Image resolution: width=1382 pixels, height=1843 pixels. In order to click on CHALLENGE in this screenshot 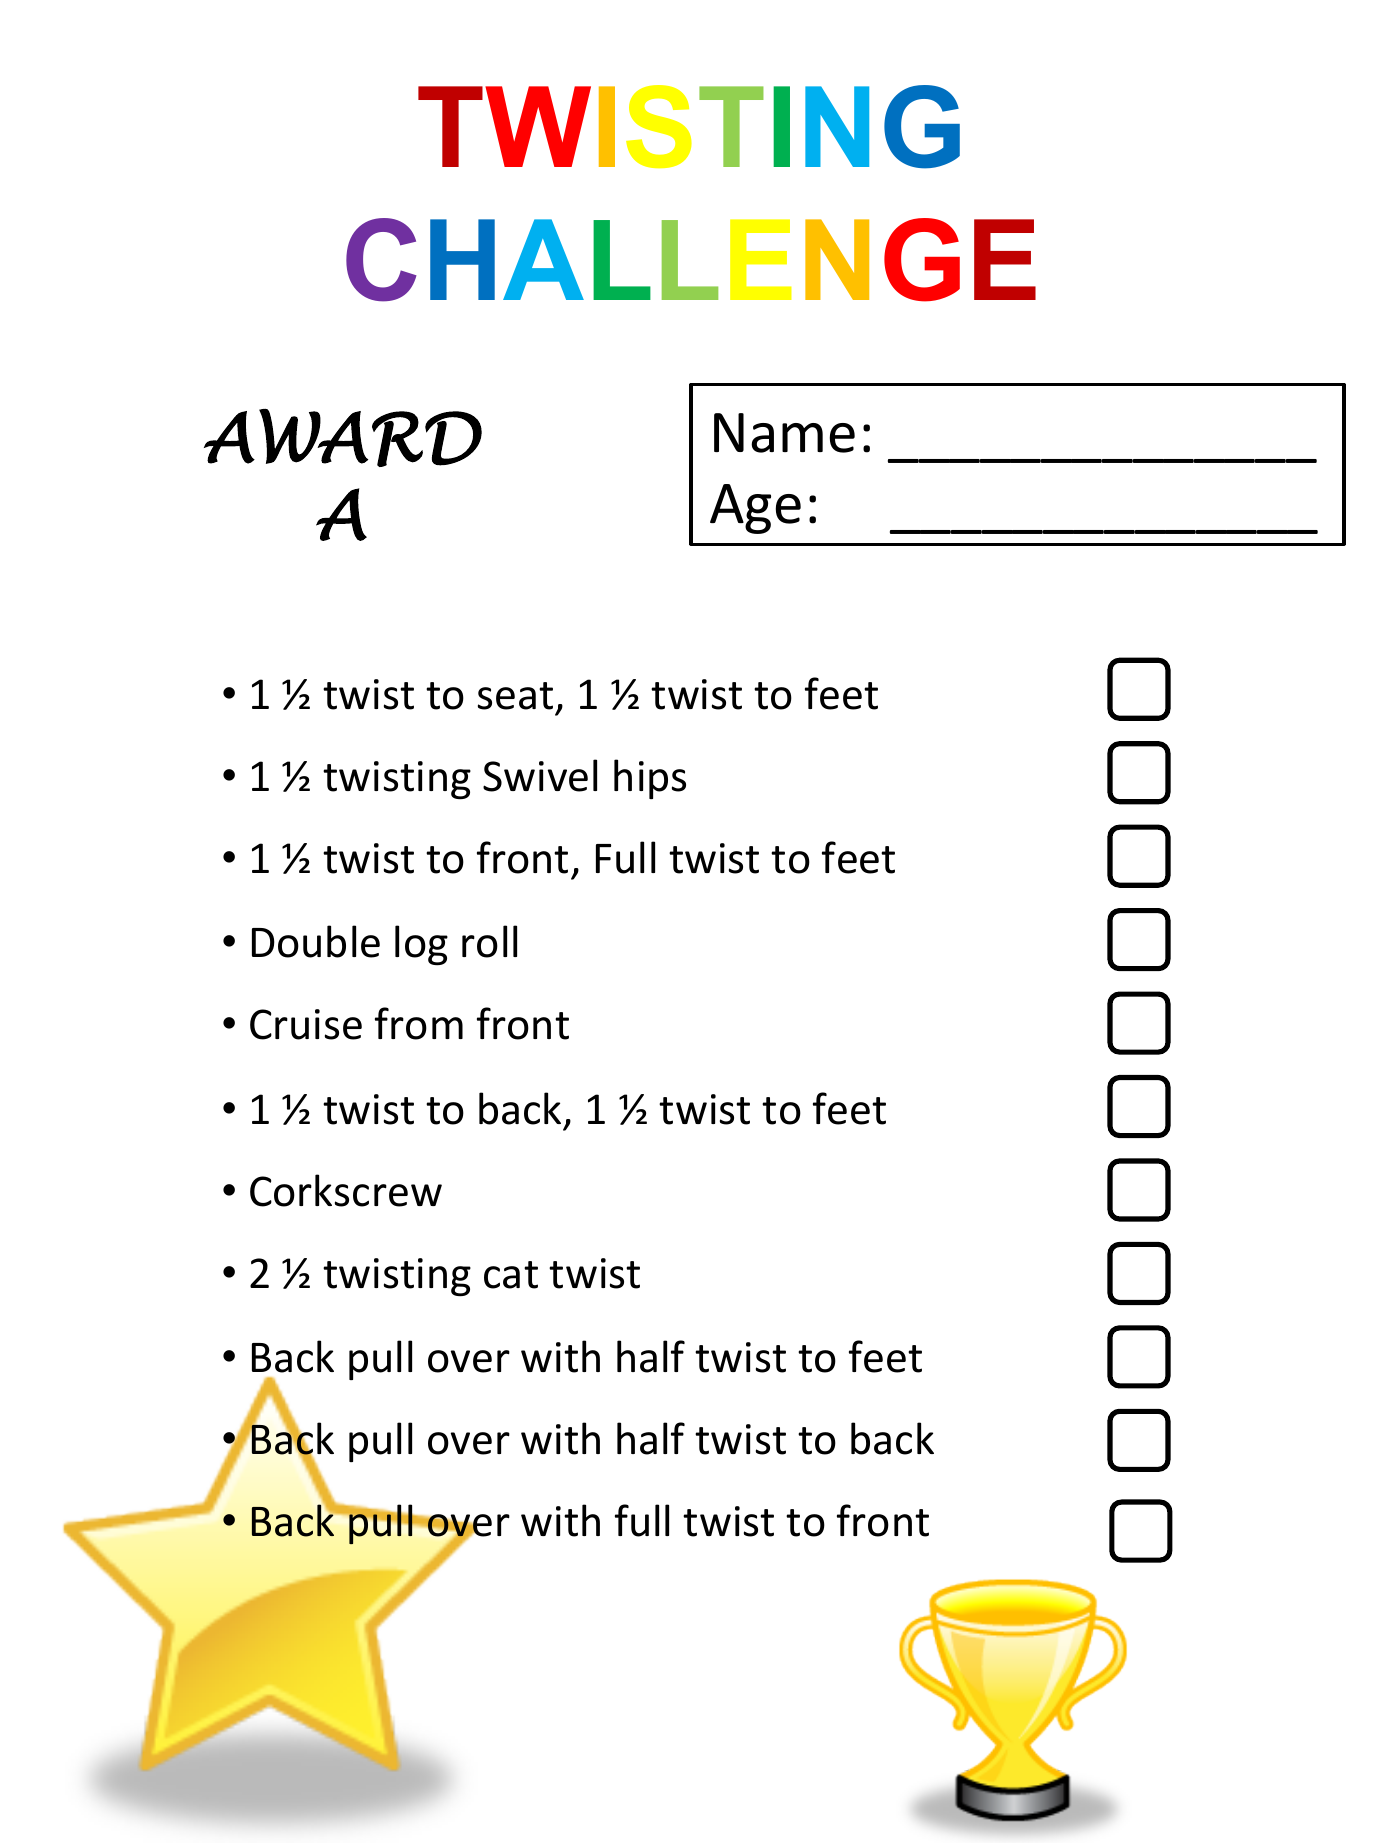, I will do `click(691, 260)`.
